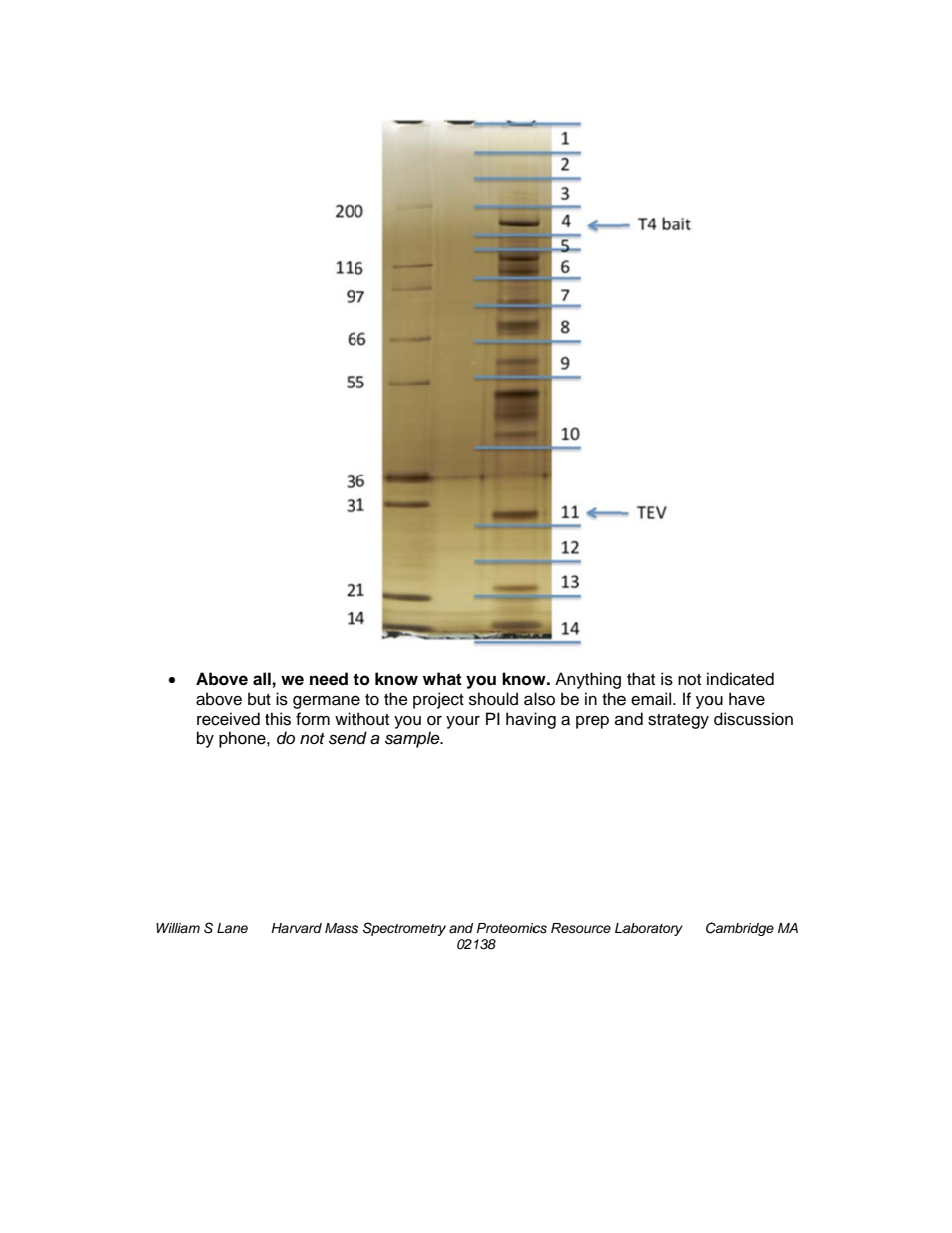 The height and width of the screenshot is (1233, 952). What do you see at coordinates (329, 679) in the screenshot?
I see `need` at bounding box center [329, 679].
